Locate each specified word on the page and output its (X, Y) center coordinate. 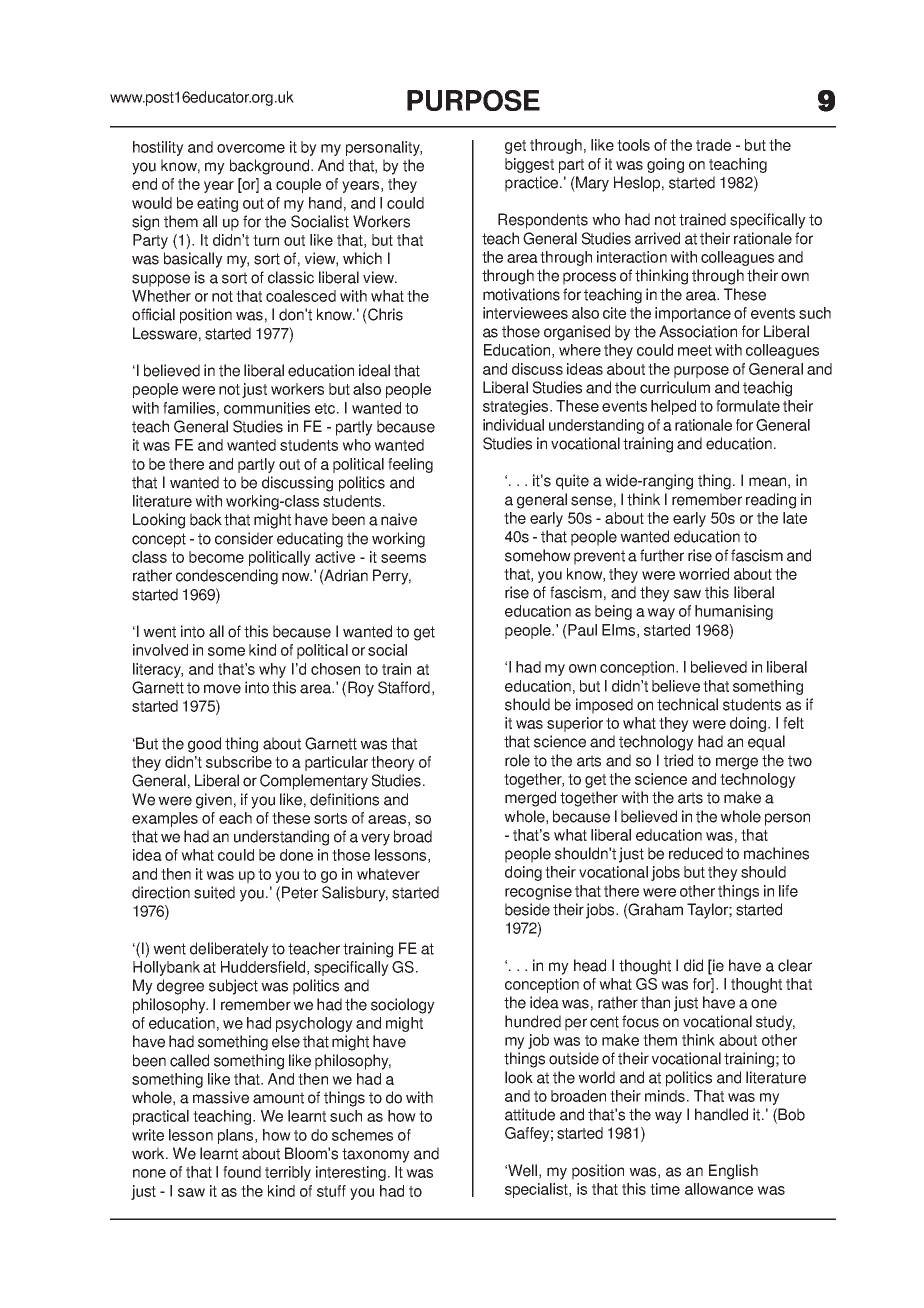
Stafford (404, 687)
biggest (529, 165)
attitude (530, 1114)
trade (713, 145)
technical (687, 704)
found (242, 1172)
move (222, 689)
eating (217, 204)
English (733, 1172)
